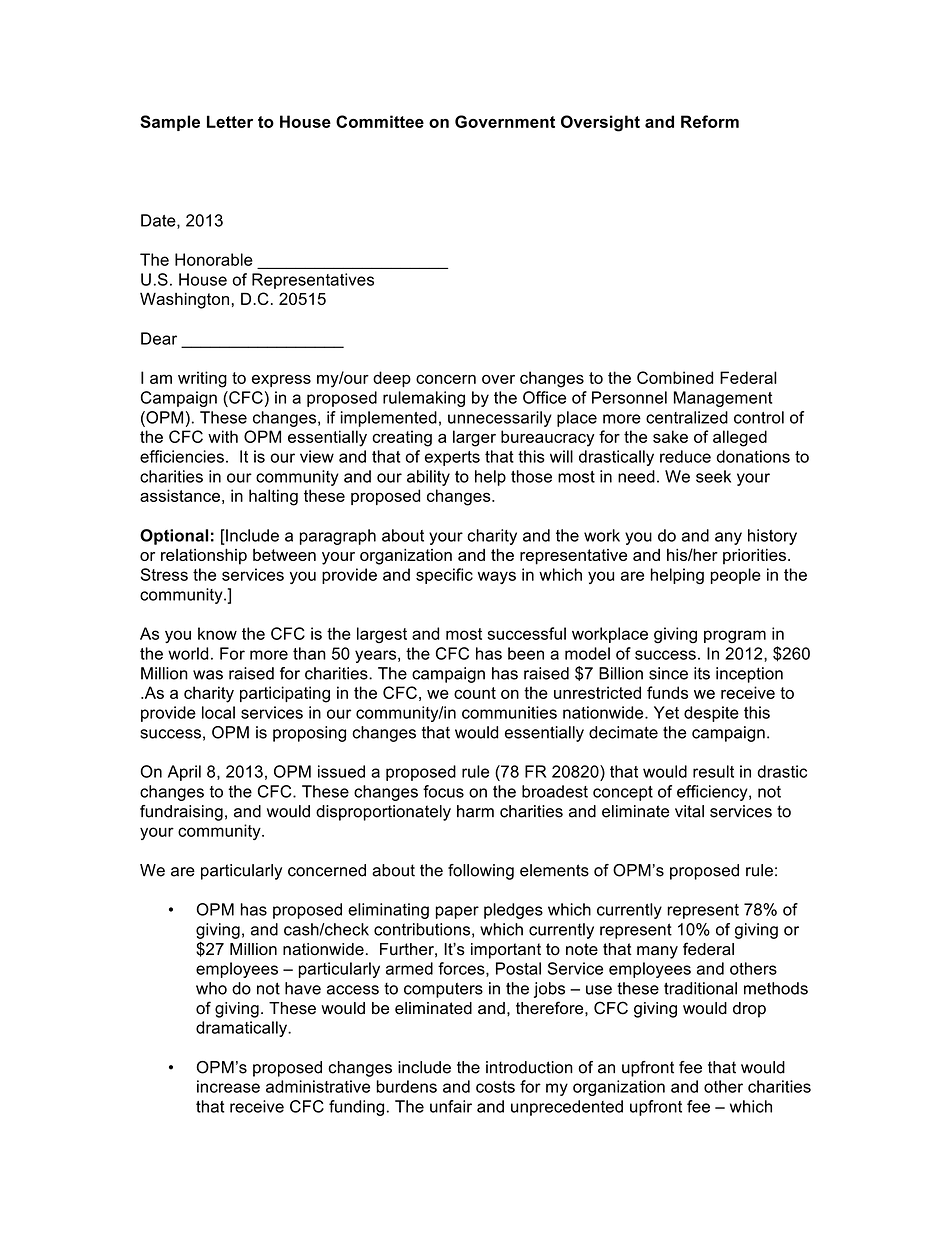 This screenshot has height=1233, width=952. I want to click on increase, so click(228, 1086).
